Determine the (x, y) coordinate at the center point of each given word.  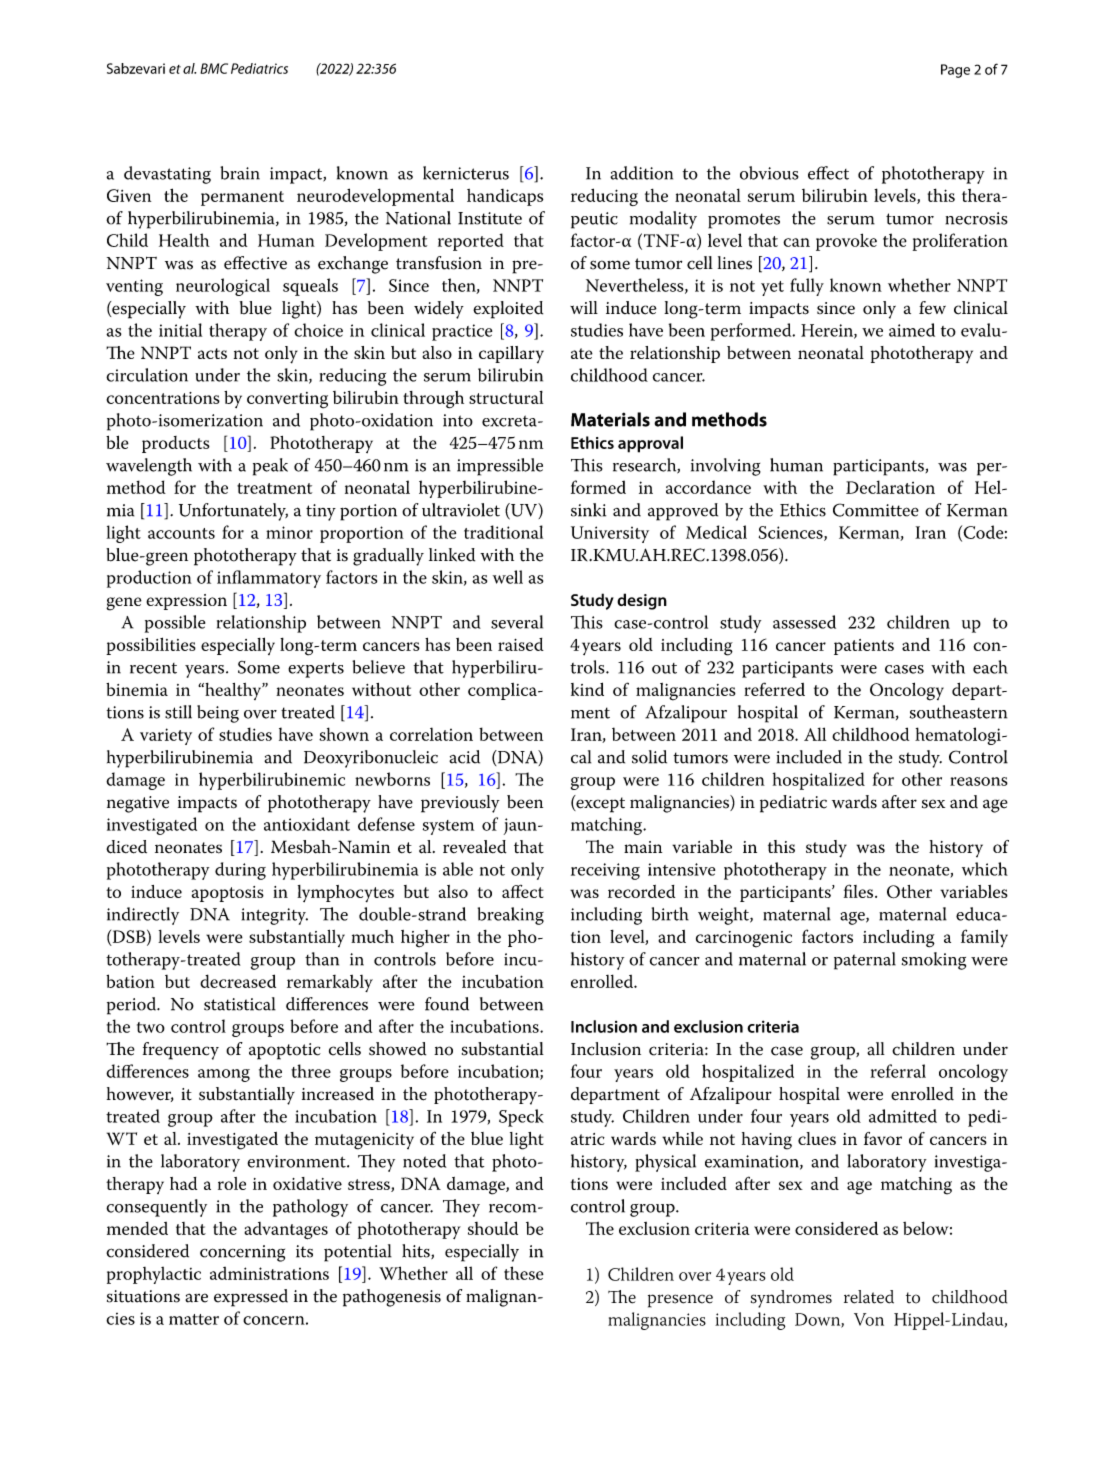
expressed (251, 1298)
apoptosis (228, 894)
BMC (214, 68)
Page (955, 71)
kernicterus (466, 173)
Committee (876, 510)
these (524, 1273)
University (610, 534)
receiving (605, 871)
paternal (865, 961)
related (869, 1297)
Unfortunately (233, 512)
